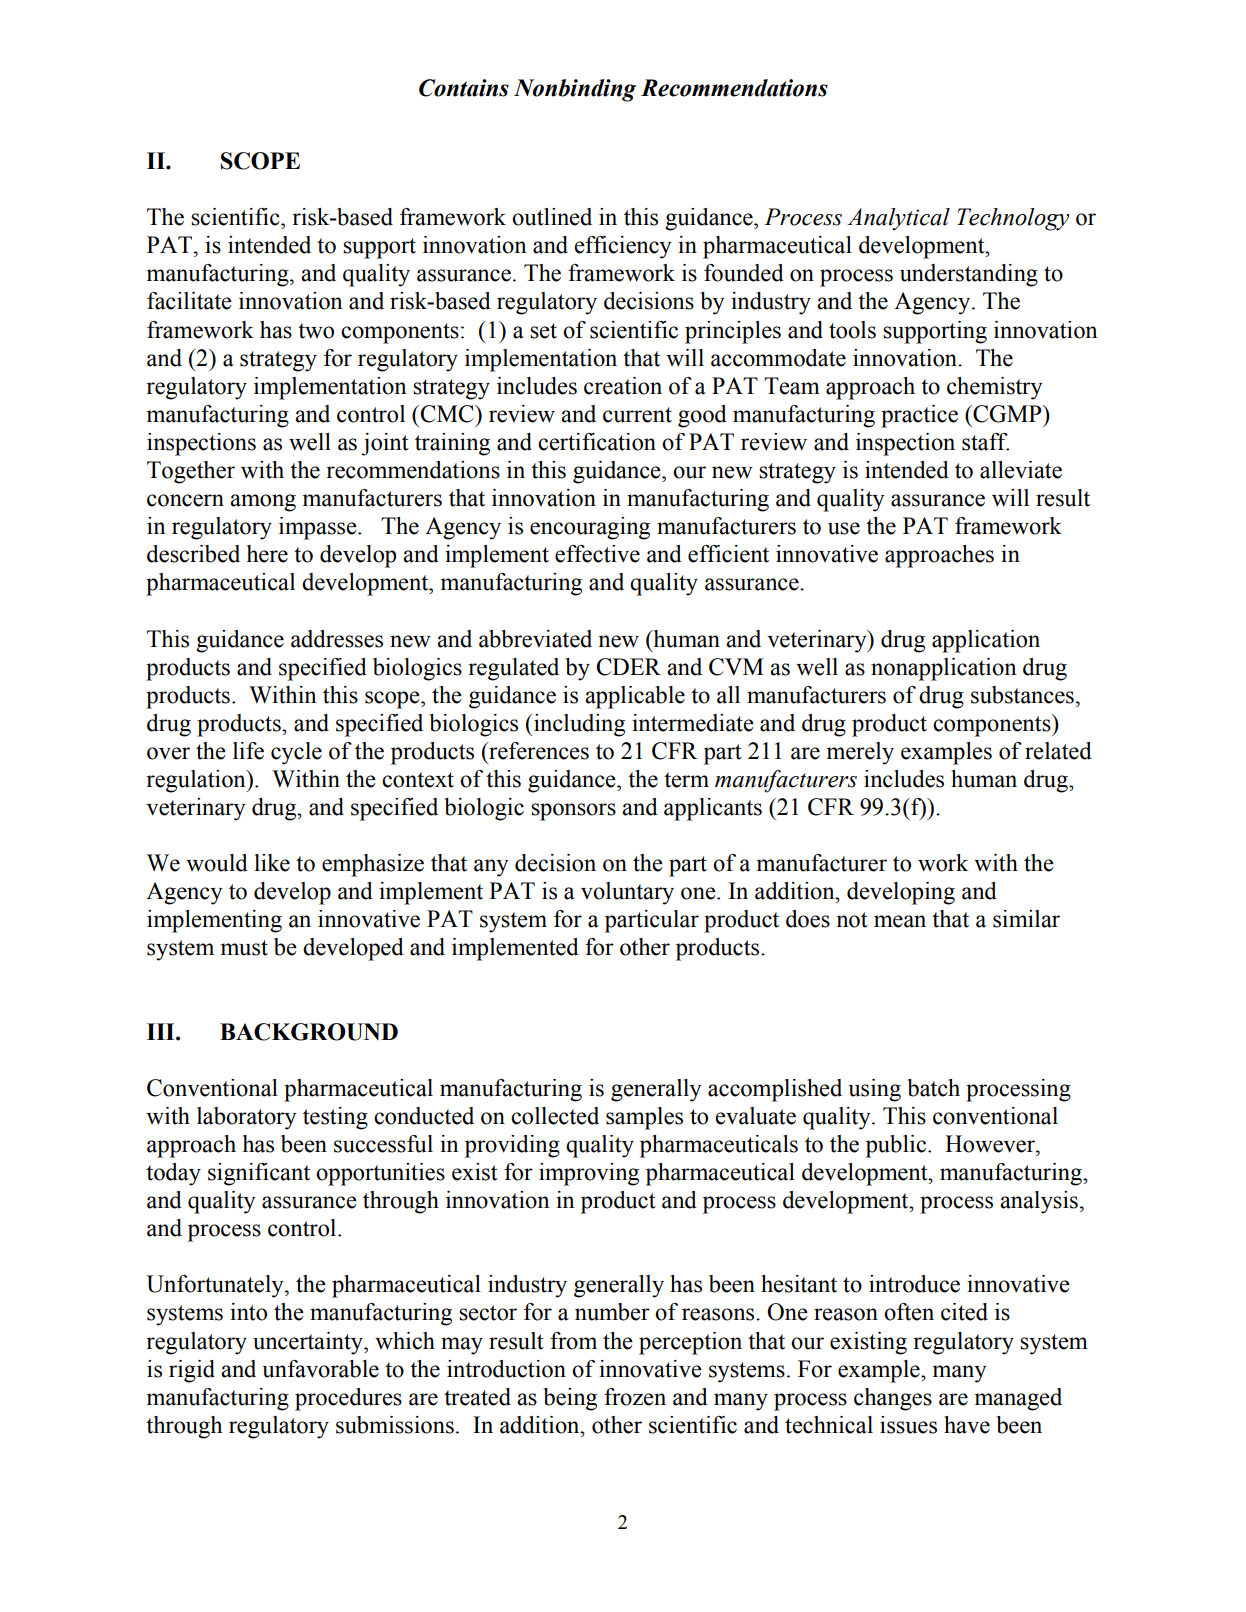  Describe the element at coordinates (898, 219) in the screenshot. I see `Analytical` at that location.
